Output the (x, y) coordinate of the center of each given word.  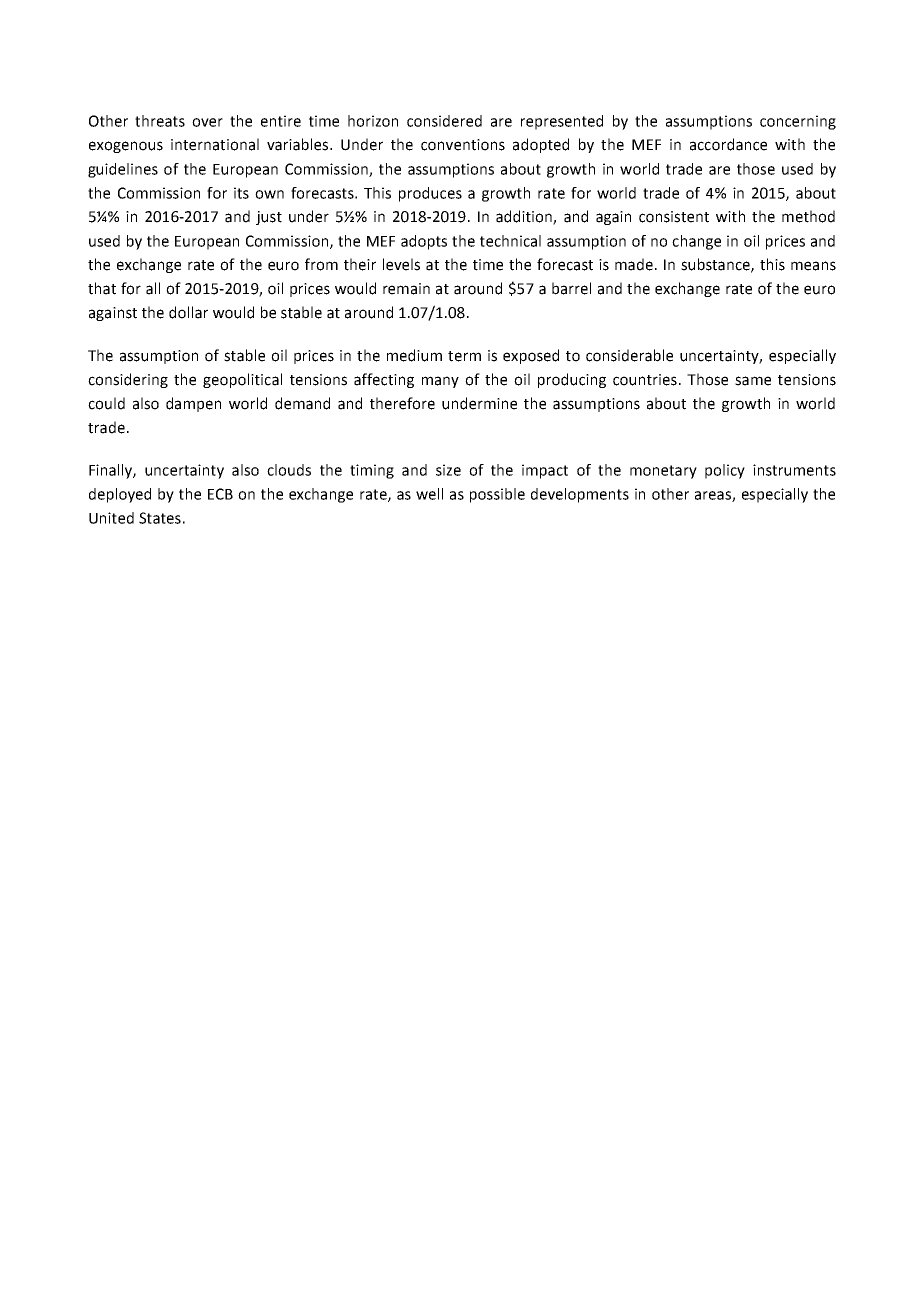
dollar (188, 312)
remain (406, 289)
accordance (728, 144)
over (207, 122)
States (160, 518)
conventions (463, 145)
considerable (629, 355)
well (429, 494)
